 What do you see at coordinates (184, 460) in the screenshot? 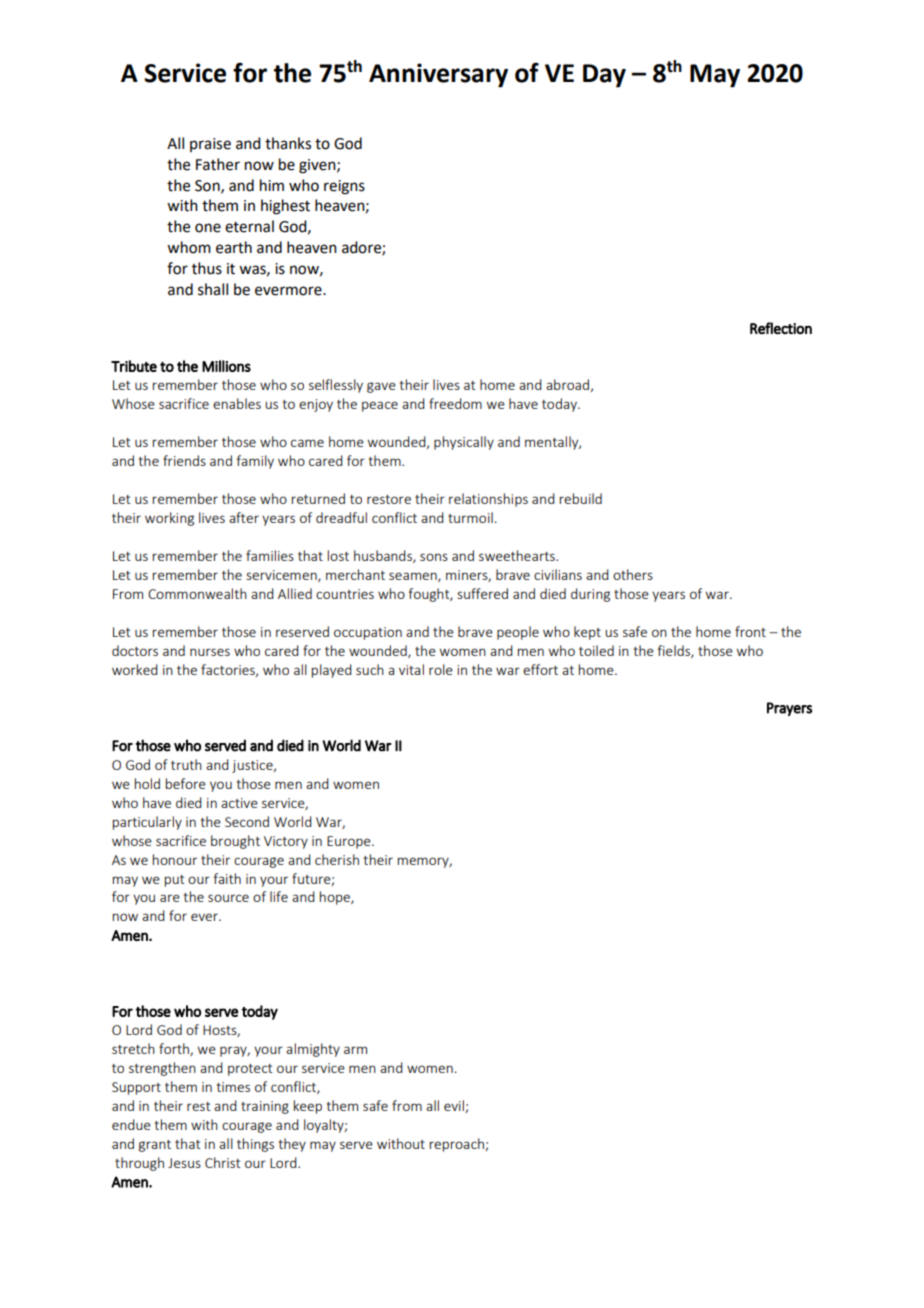
I see `friends` at bounding box center [184, 460].
